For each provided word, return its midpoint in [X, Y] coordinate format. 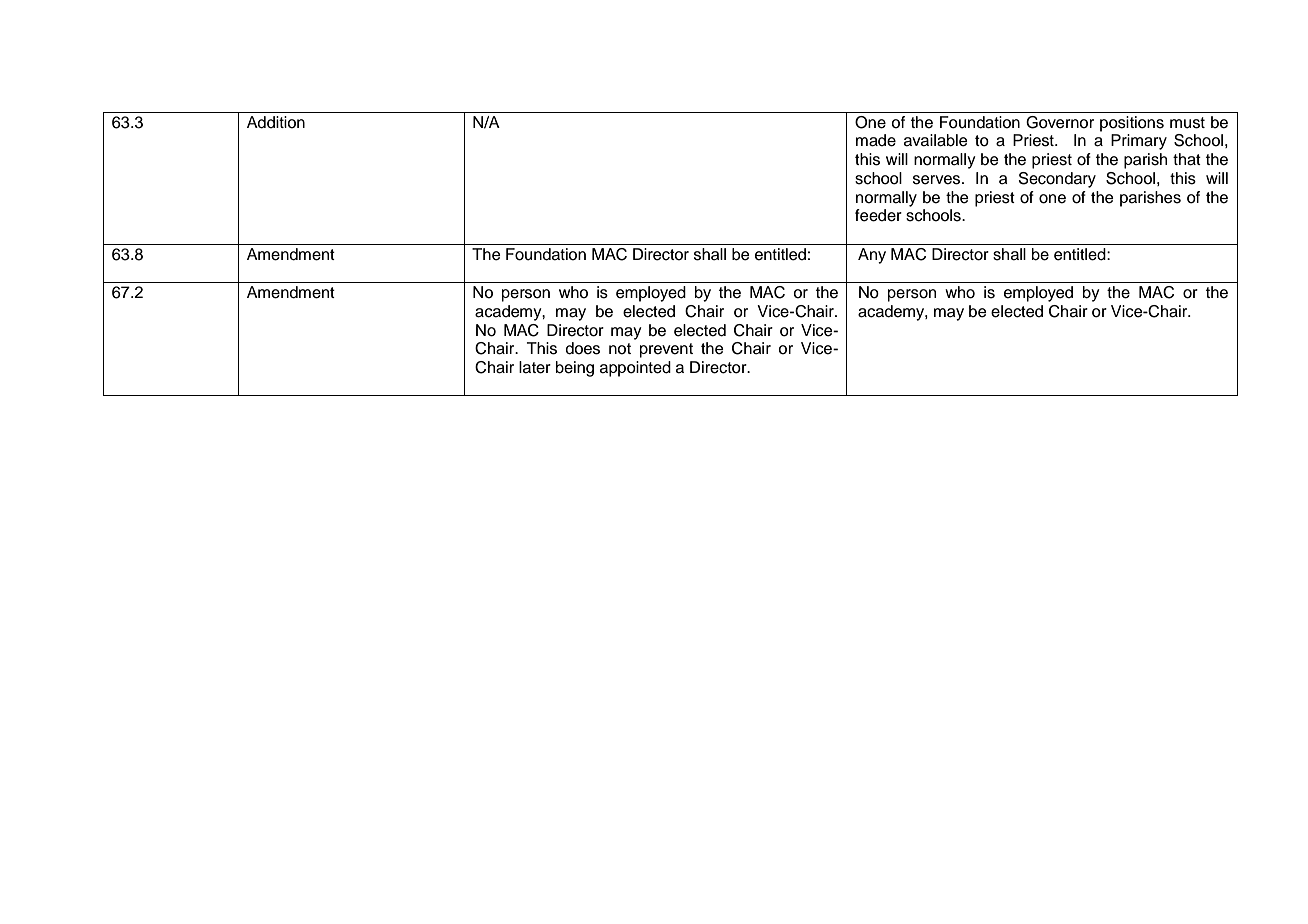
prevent [666, 350]
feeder [878, 215]
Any [872, 256]
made [876, 140]
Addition [276, 122]
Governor [1060, 122]
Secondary [1057, 180]
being [575, 369]
